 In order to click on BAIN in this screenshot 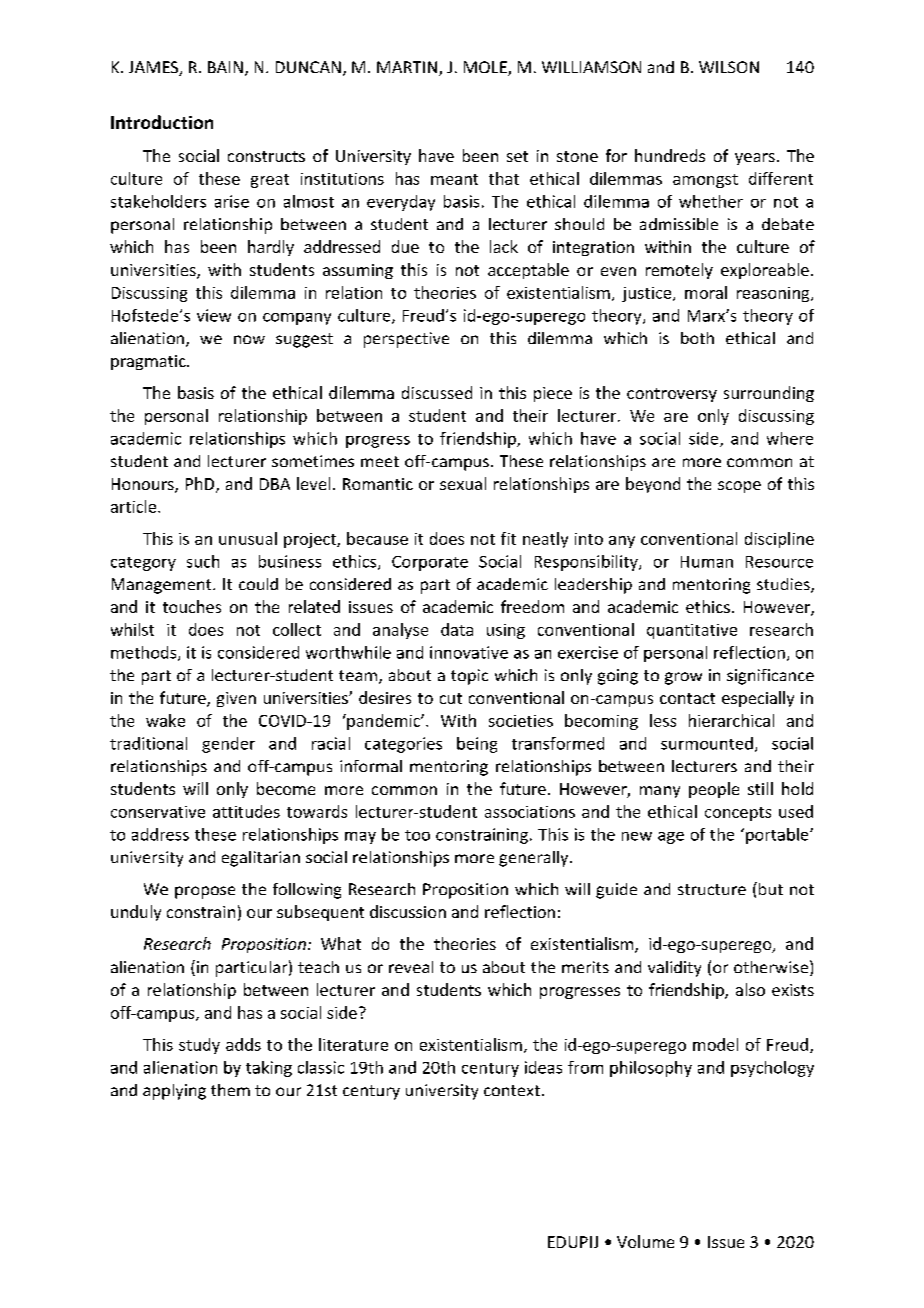, I will do `click(225, 67)`.
